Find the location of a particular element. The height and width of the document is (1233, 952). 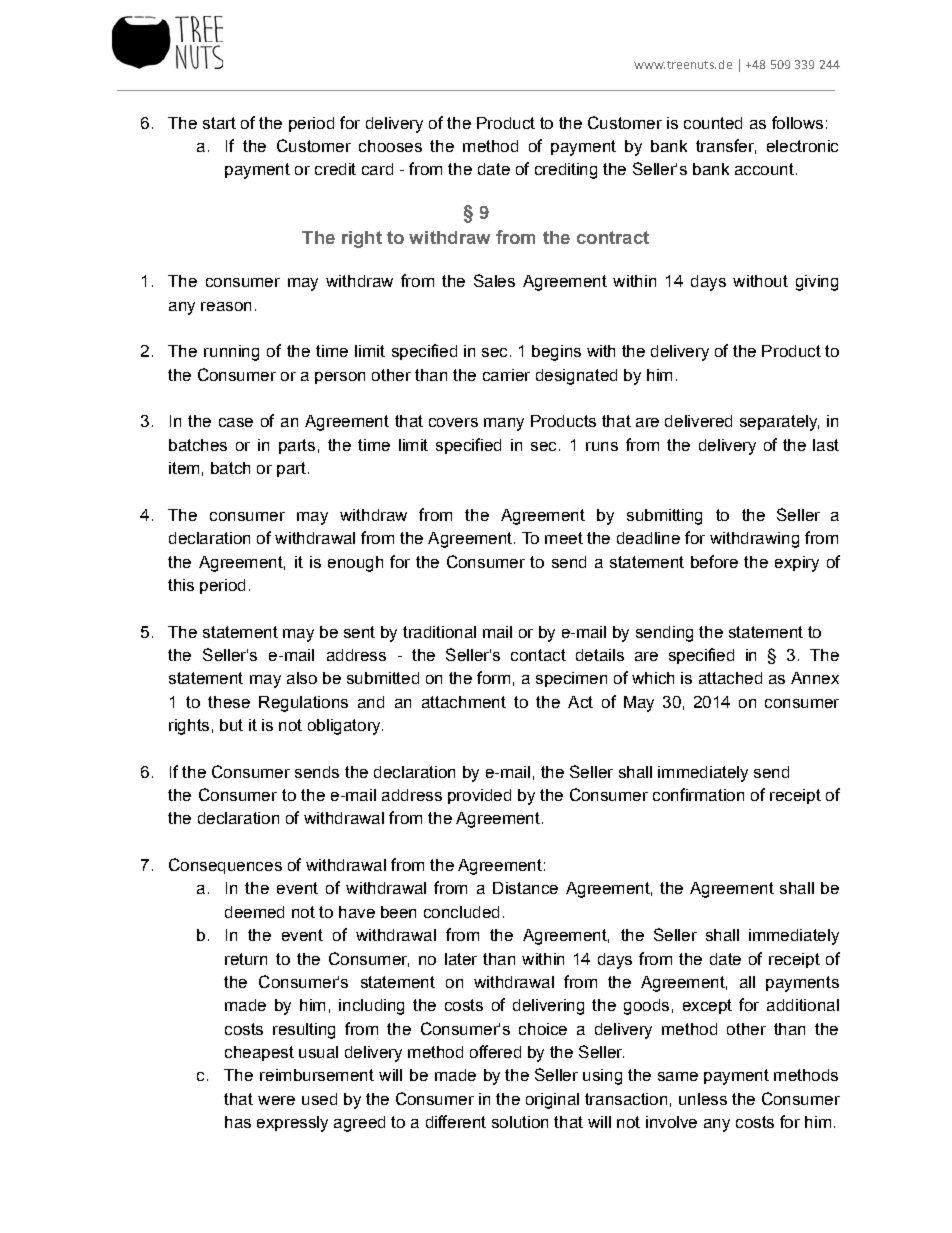

were is located at coordinates (276, 1100).
